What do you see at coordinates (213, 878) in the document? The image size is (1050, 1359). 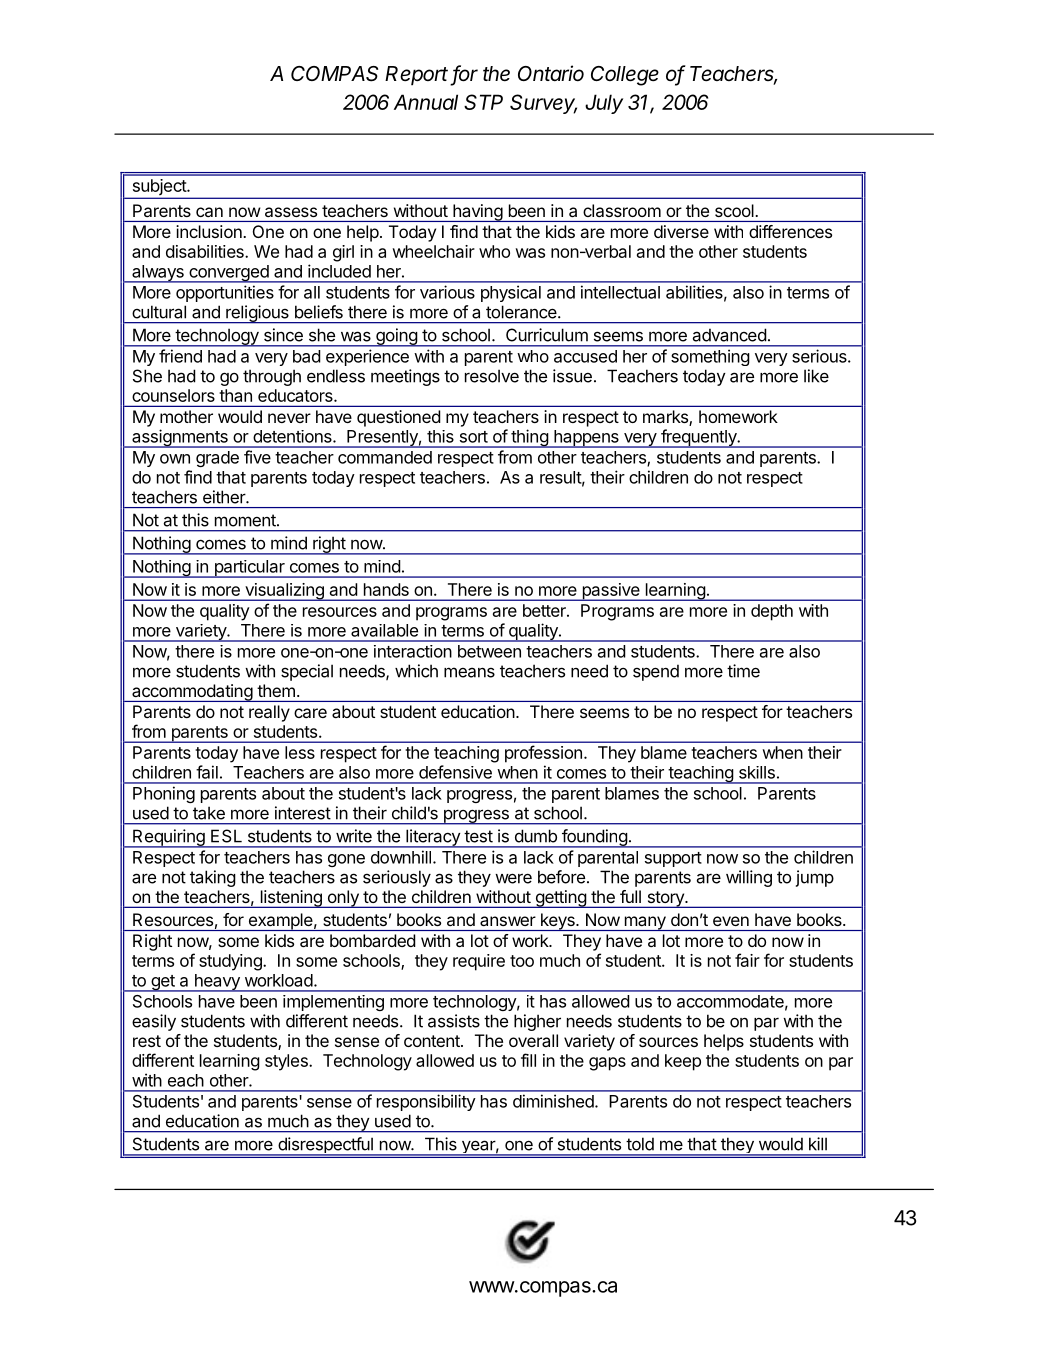 I see `taking` at bounding box center [213, 878].
